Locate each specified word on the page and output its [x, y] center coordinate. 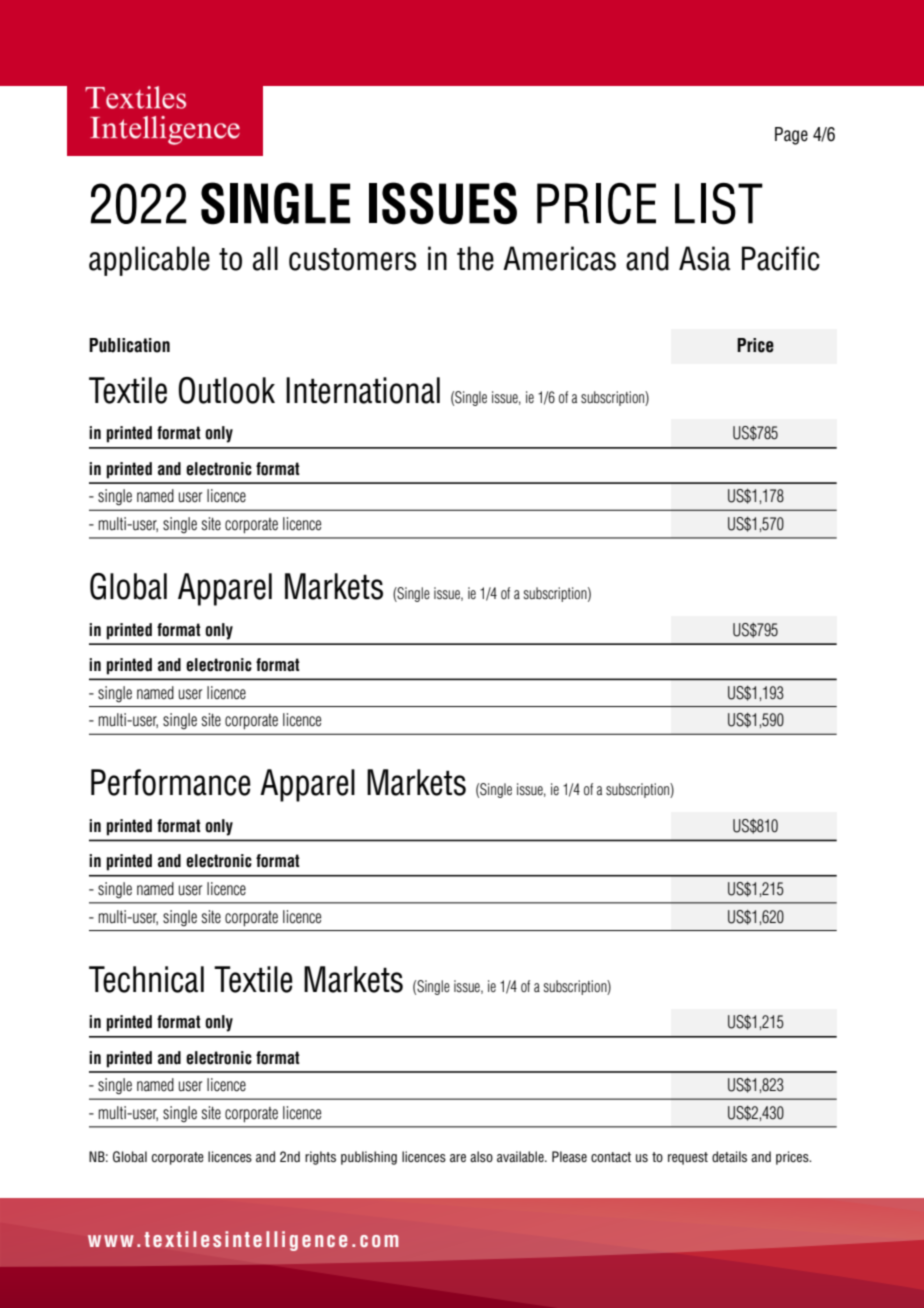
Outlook [226, 390]
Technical [146, 979]
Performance [171, 782]
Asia [704, 258]
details [729, 1156]
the [475, 258]
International [363, 390]
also [481, 1156]
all [265, 258]
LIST [719, 204]
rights [320, 1158]
